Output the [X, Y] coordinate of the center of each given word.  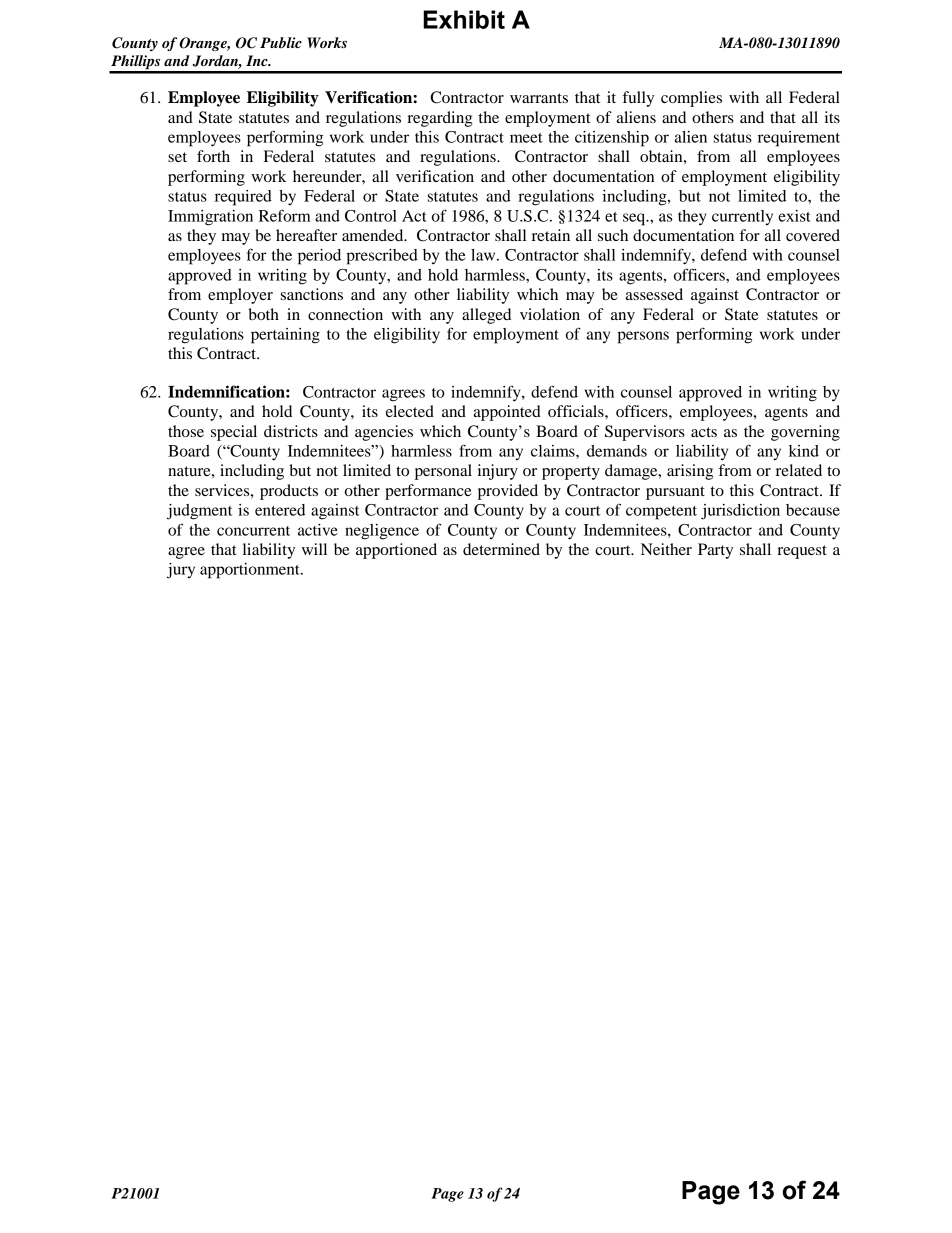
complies [691, 99]
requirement [799, 139]
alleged [486, 316]
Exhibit [464, 19]
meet [526, 138]
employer [240, 296]
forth [213, 156]
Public [281, 42]
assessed [654, 294]
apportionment [251, 571]
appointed [507, 413]
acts [704, 432]
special [234, 433]
